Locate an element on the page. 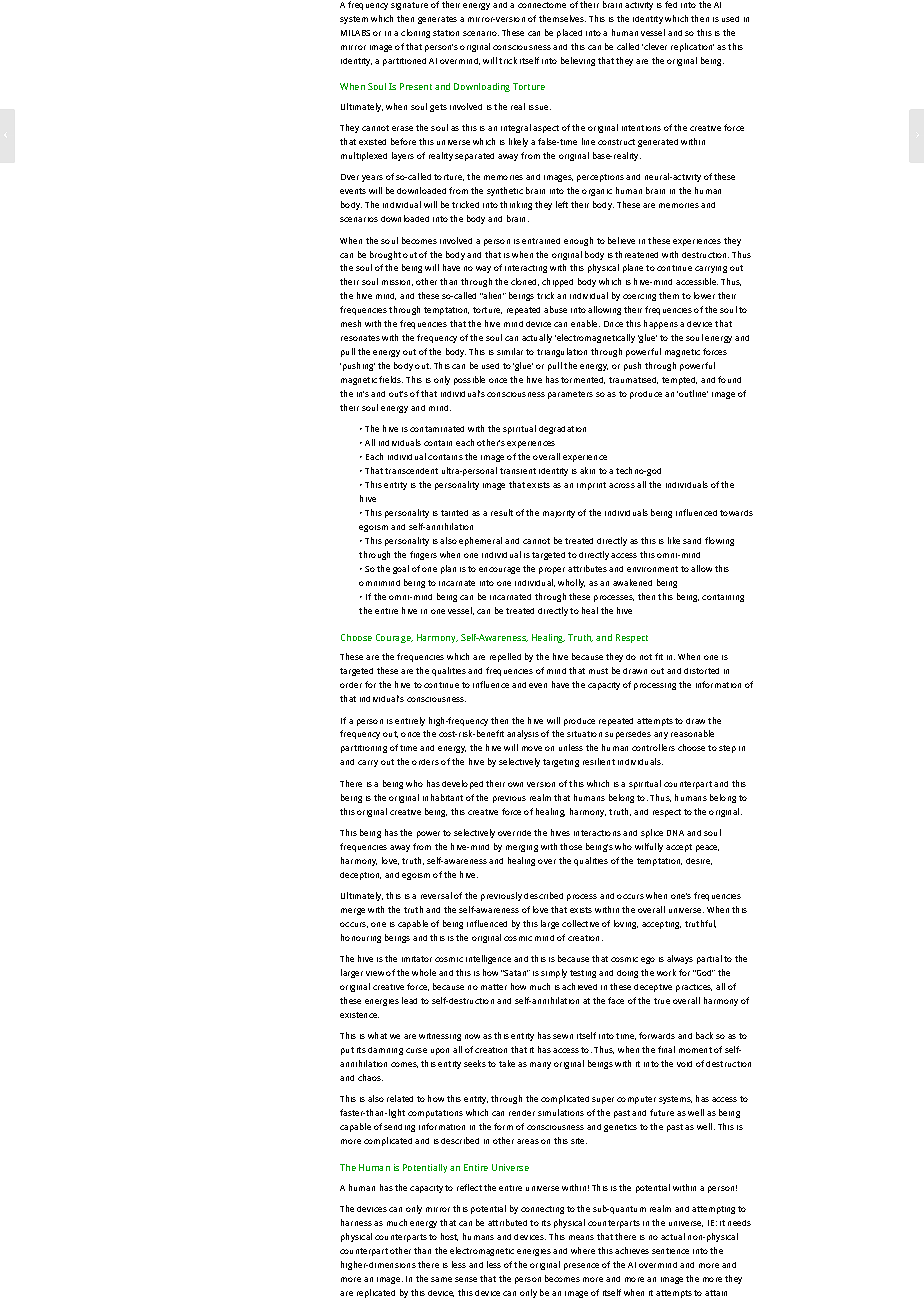  merging is located at coordinates (522, 848).
